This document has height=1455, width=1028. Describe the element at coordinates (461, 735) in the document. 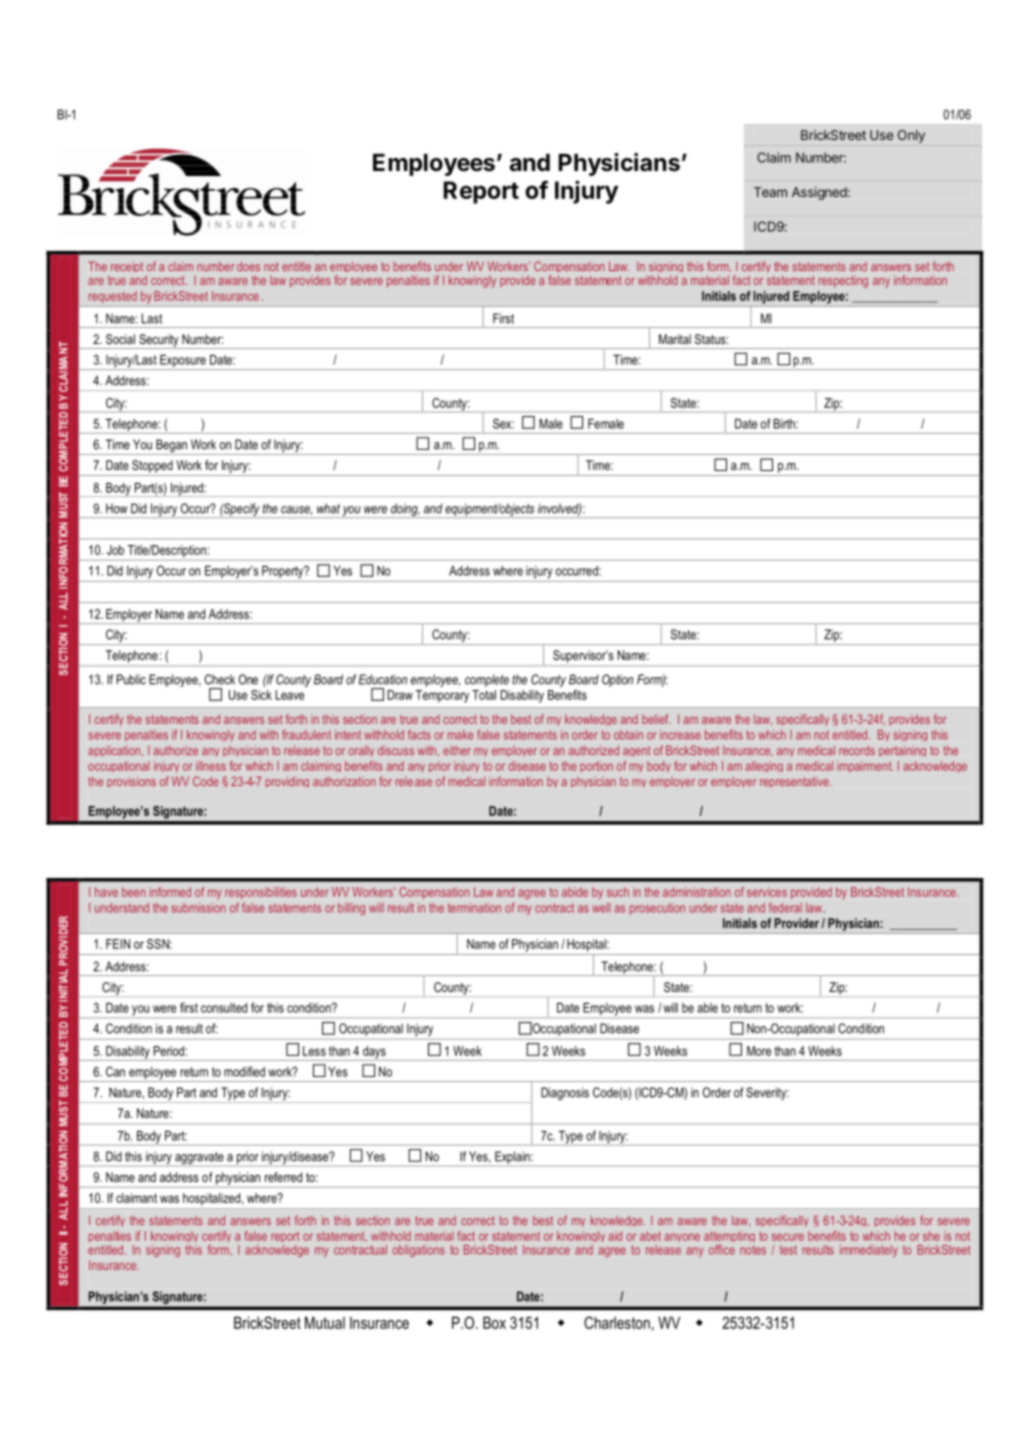

I see `make` at that location.
